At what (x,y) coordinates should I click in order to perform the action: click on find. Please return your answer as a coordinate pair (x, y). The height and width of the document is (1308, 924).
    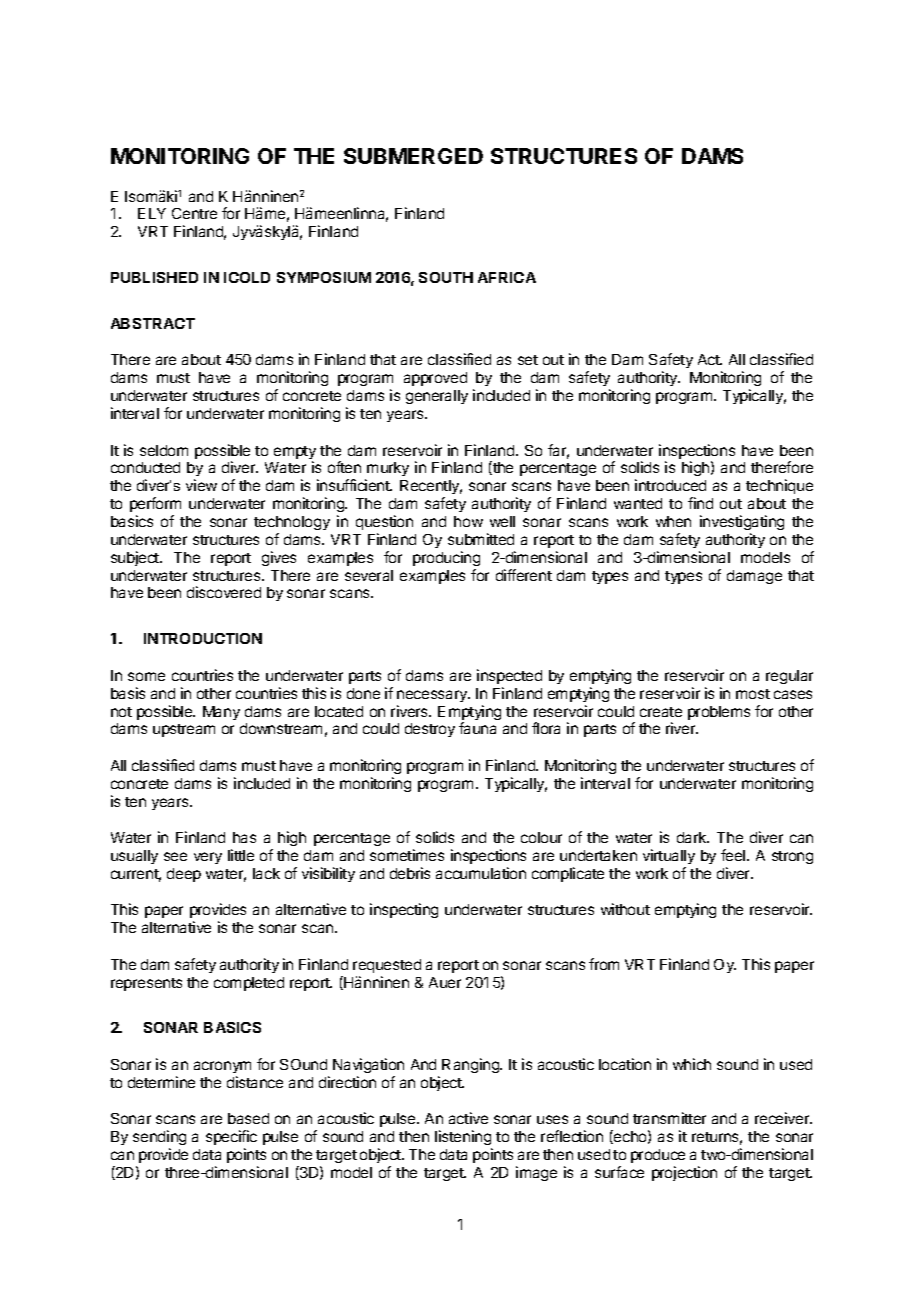
    Looking at the image, I should click on (700, 503).
